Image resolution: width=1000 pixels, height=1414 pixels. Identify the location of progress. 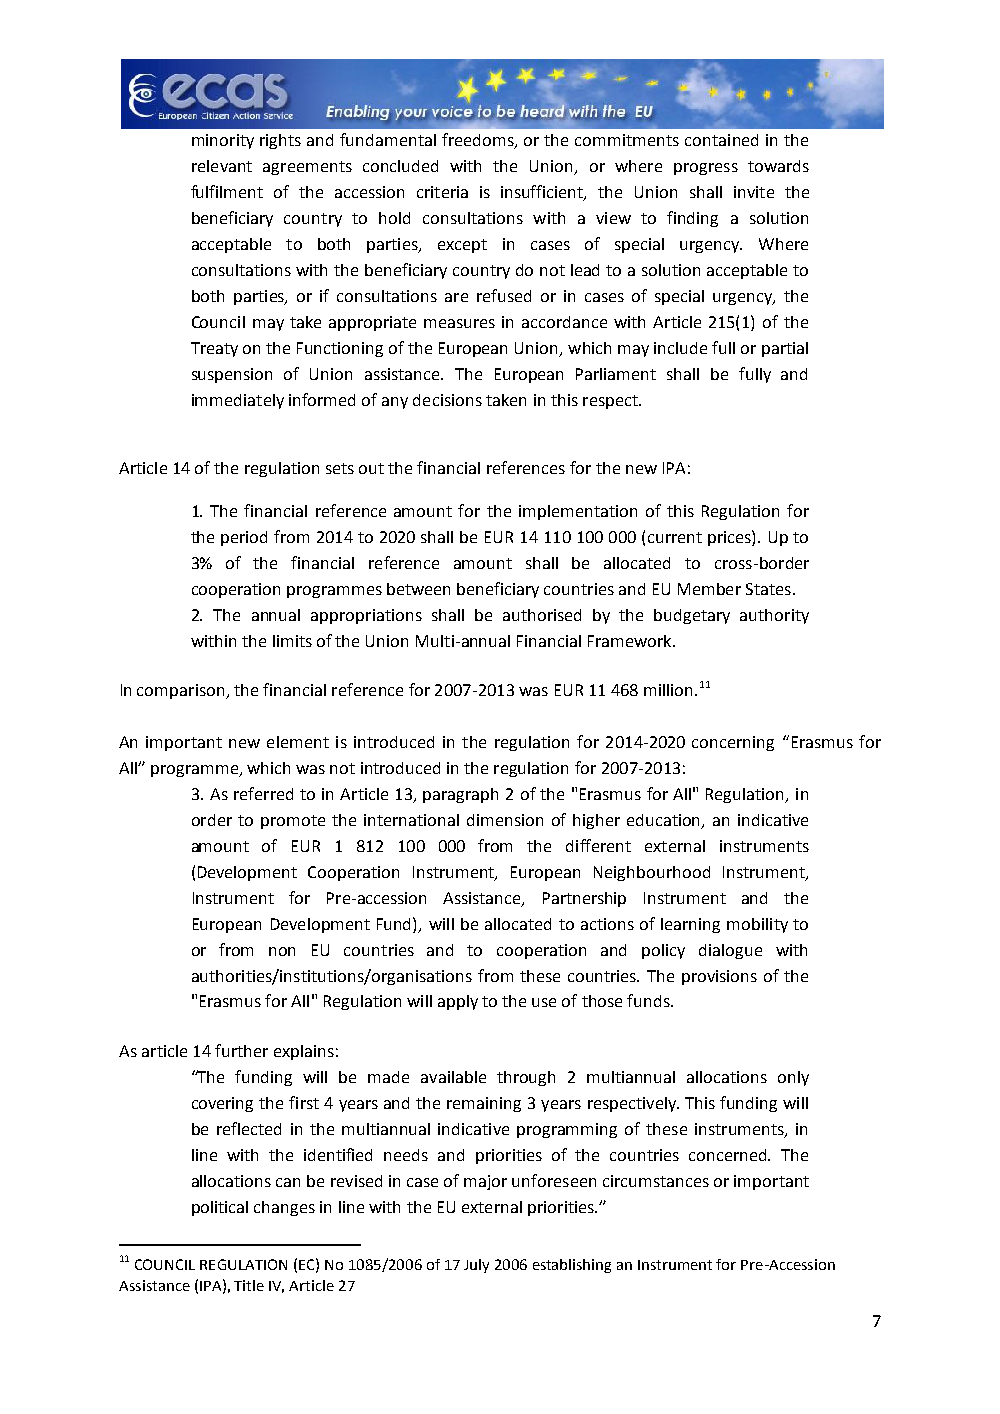
(706, 169).
